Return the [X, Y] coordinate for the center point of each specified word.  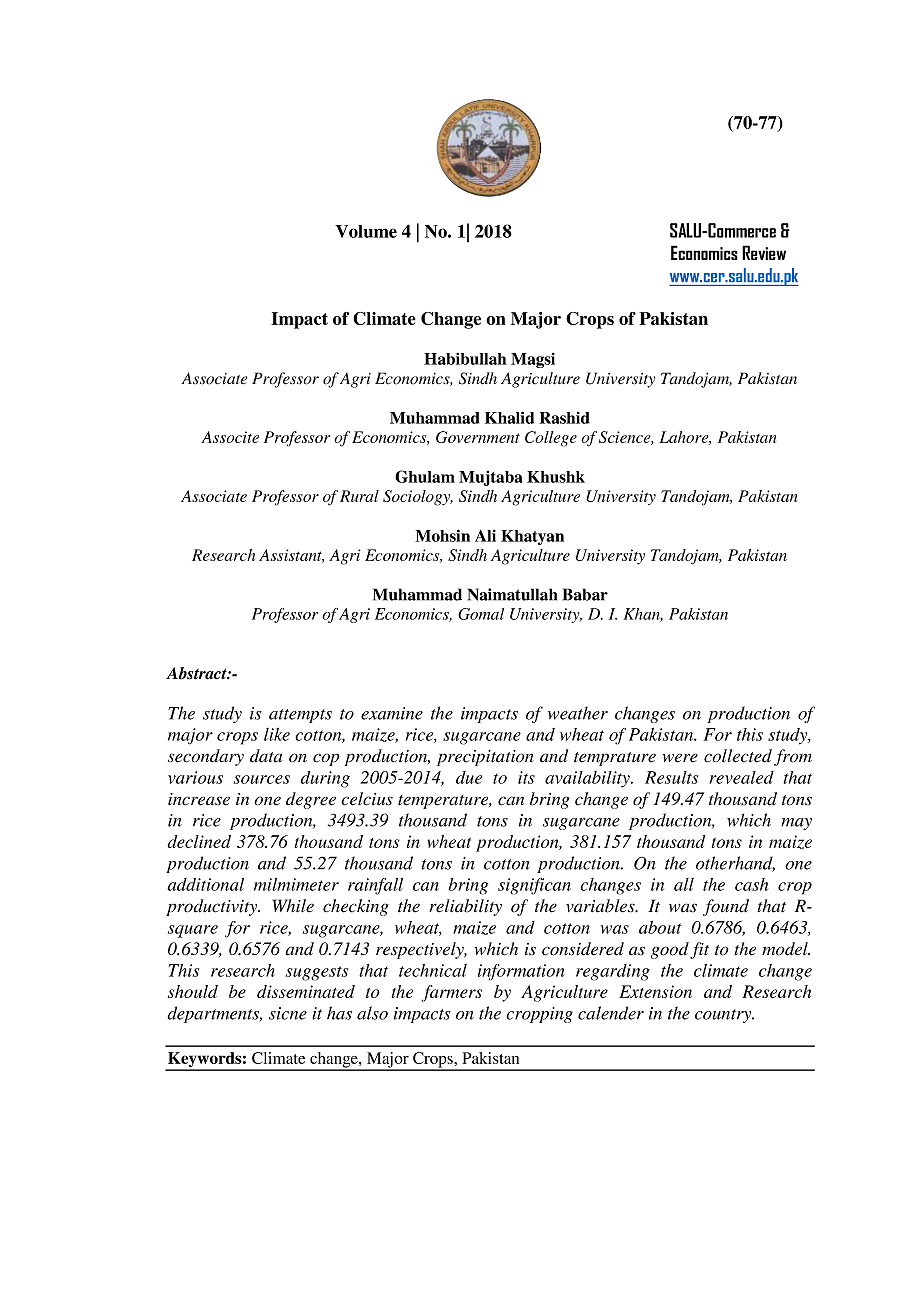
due [469, 777]
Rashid [564, 418]
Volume [366, 231]
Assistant [291, 556]
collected [738, 756]
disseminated [306, 991]
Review [764, 252]
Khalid [509, 417]
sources [262, 779]
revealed [742, 777]
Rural [359, 496]
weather [578, 713]
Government [478, 437]
